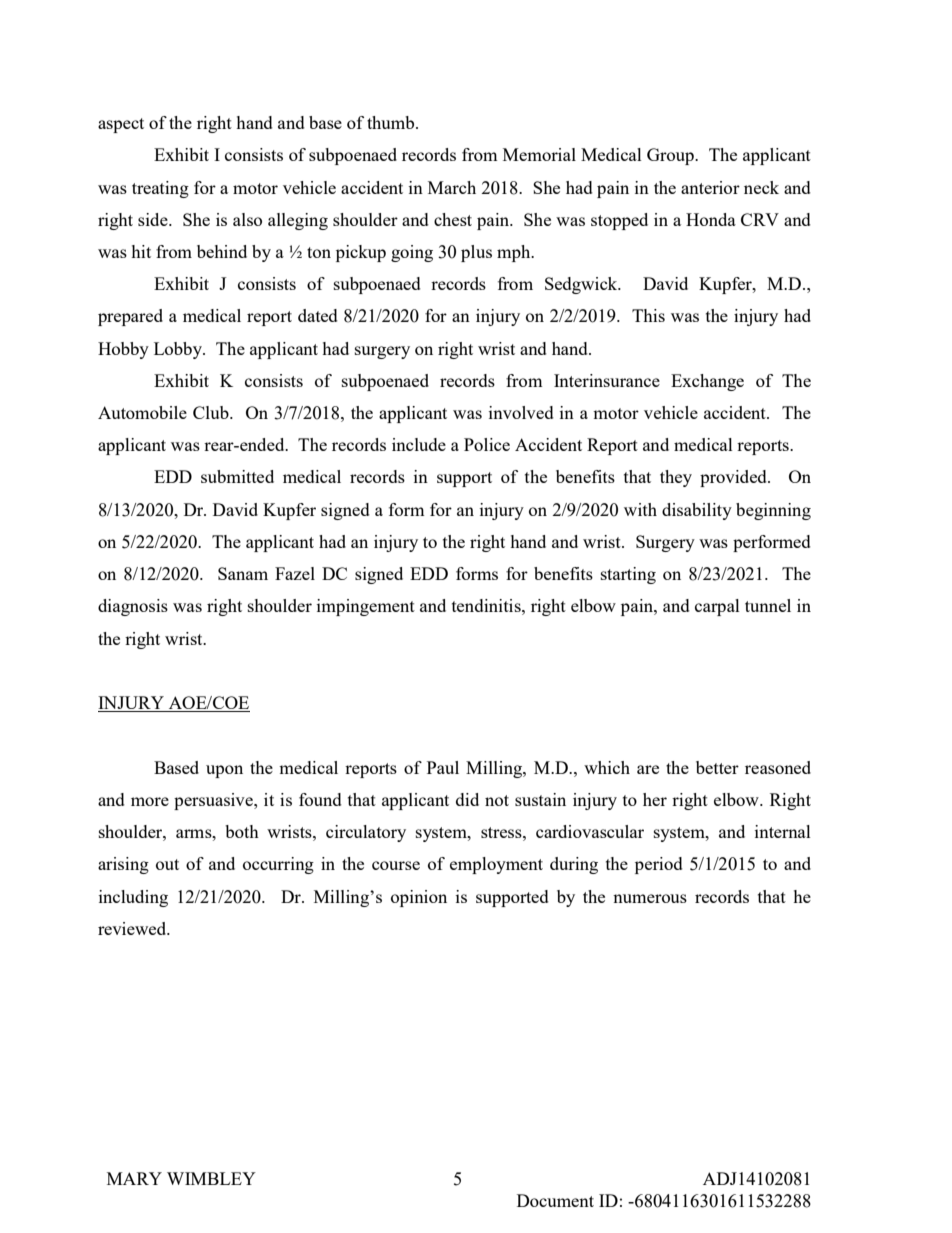 Image resolution: width=952 pixels, height=1233 pixels. What do you see at coordinates (671, 156) in the document?
I see `Group` at bounding box center [671, 156].
